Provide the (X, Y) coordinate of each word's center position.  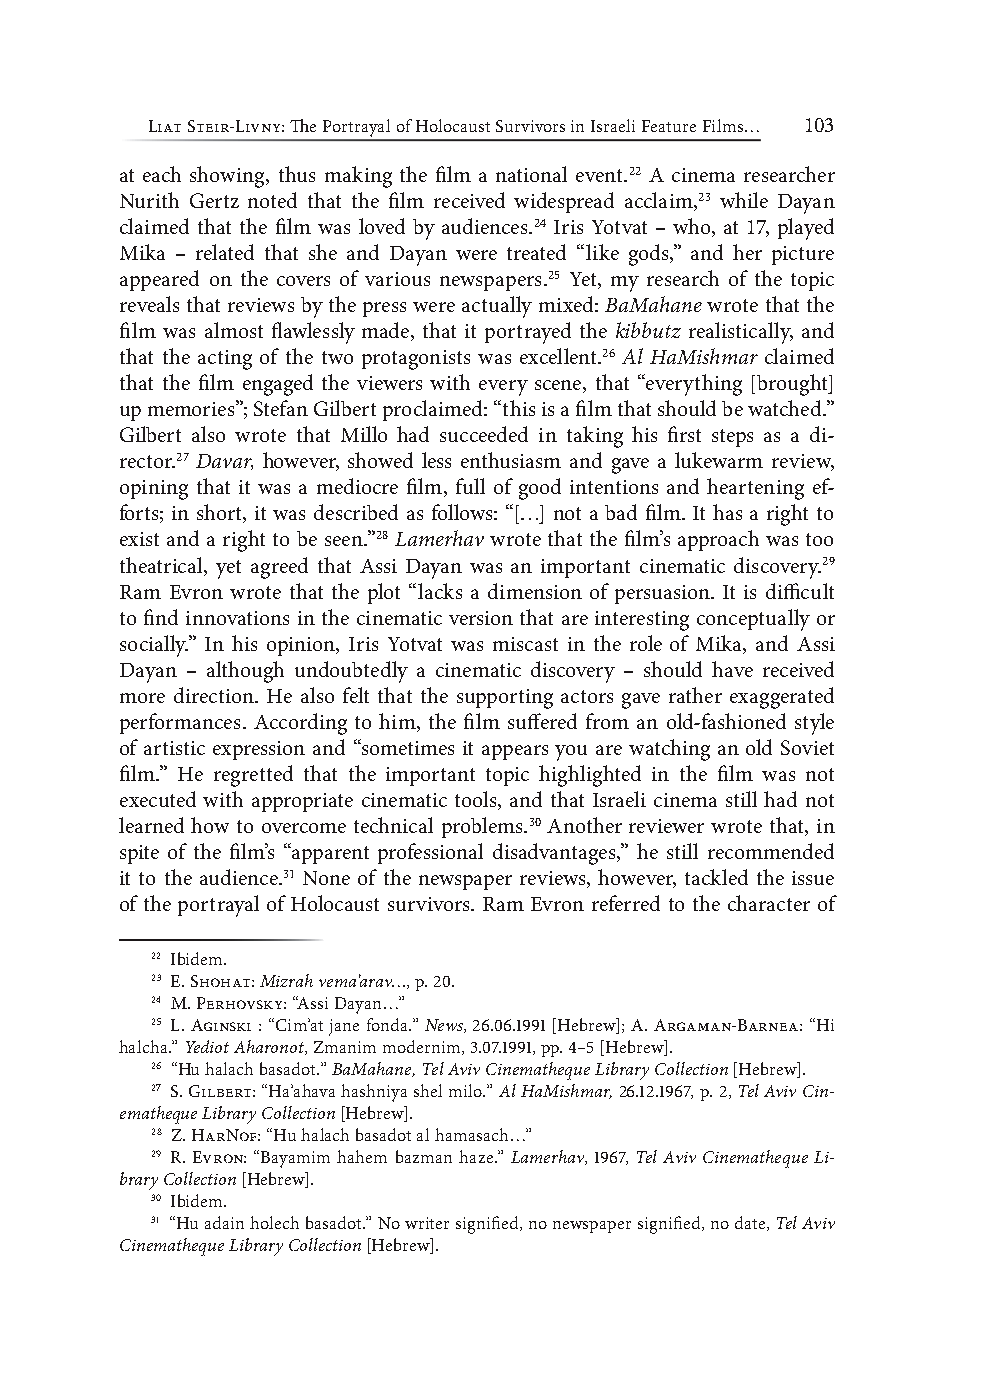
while (744, 200)
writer (427, 1223)
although (245, 672)
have (732, 669)
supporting (505, 699)
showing (228, 177)
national (531, 174)
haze (477, 1156)
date (750, 1222)
